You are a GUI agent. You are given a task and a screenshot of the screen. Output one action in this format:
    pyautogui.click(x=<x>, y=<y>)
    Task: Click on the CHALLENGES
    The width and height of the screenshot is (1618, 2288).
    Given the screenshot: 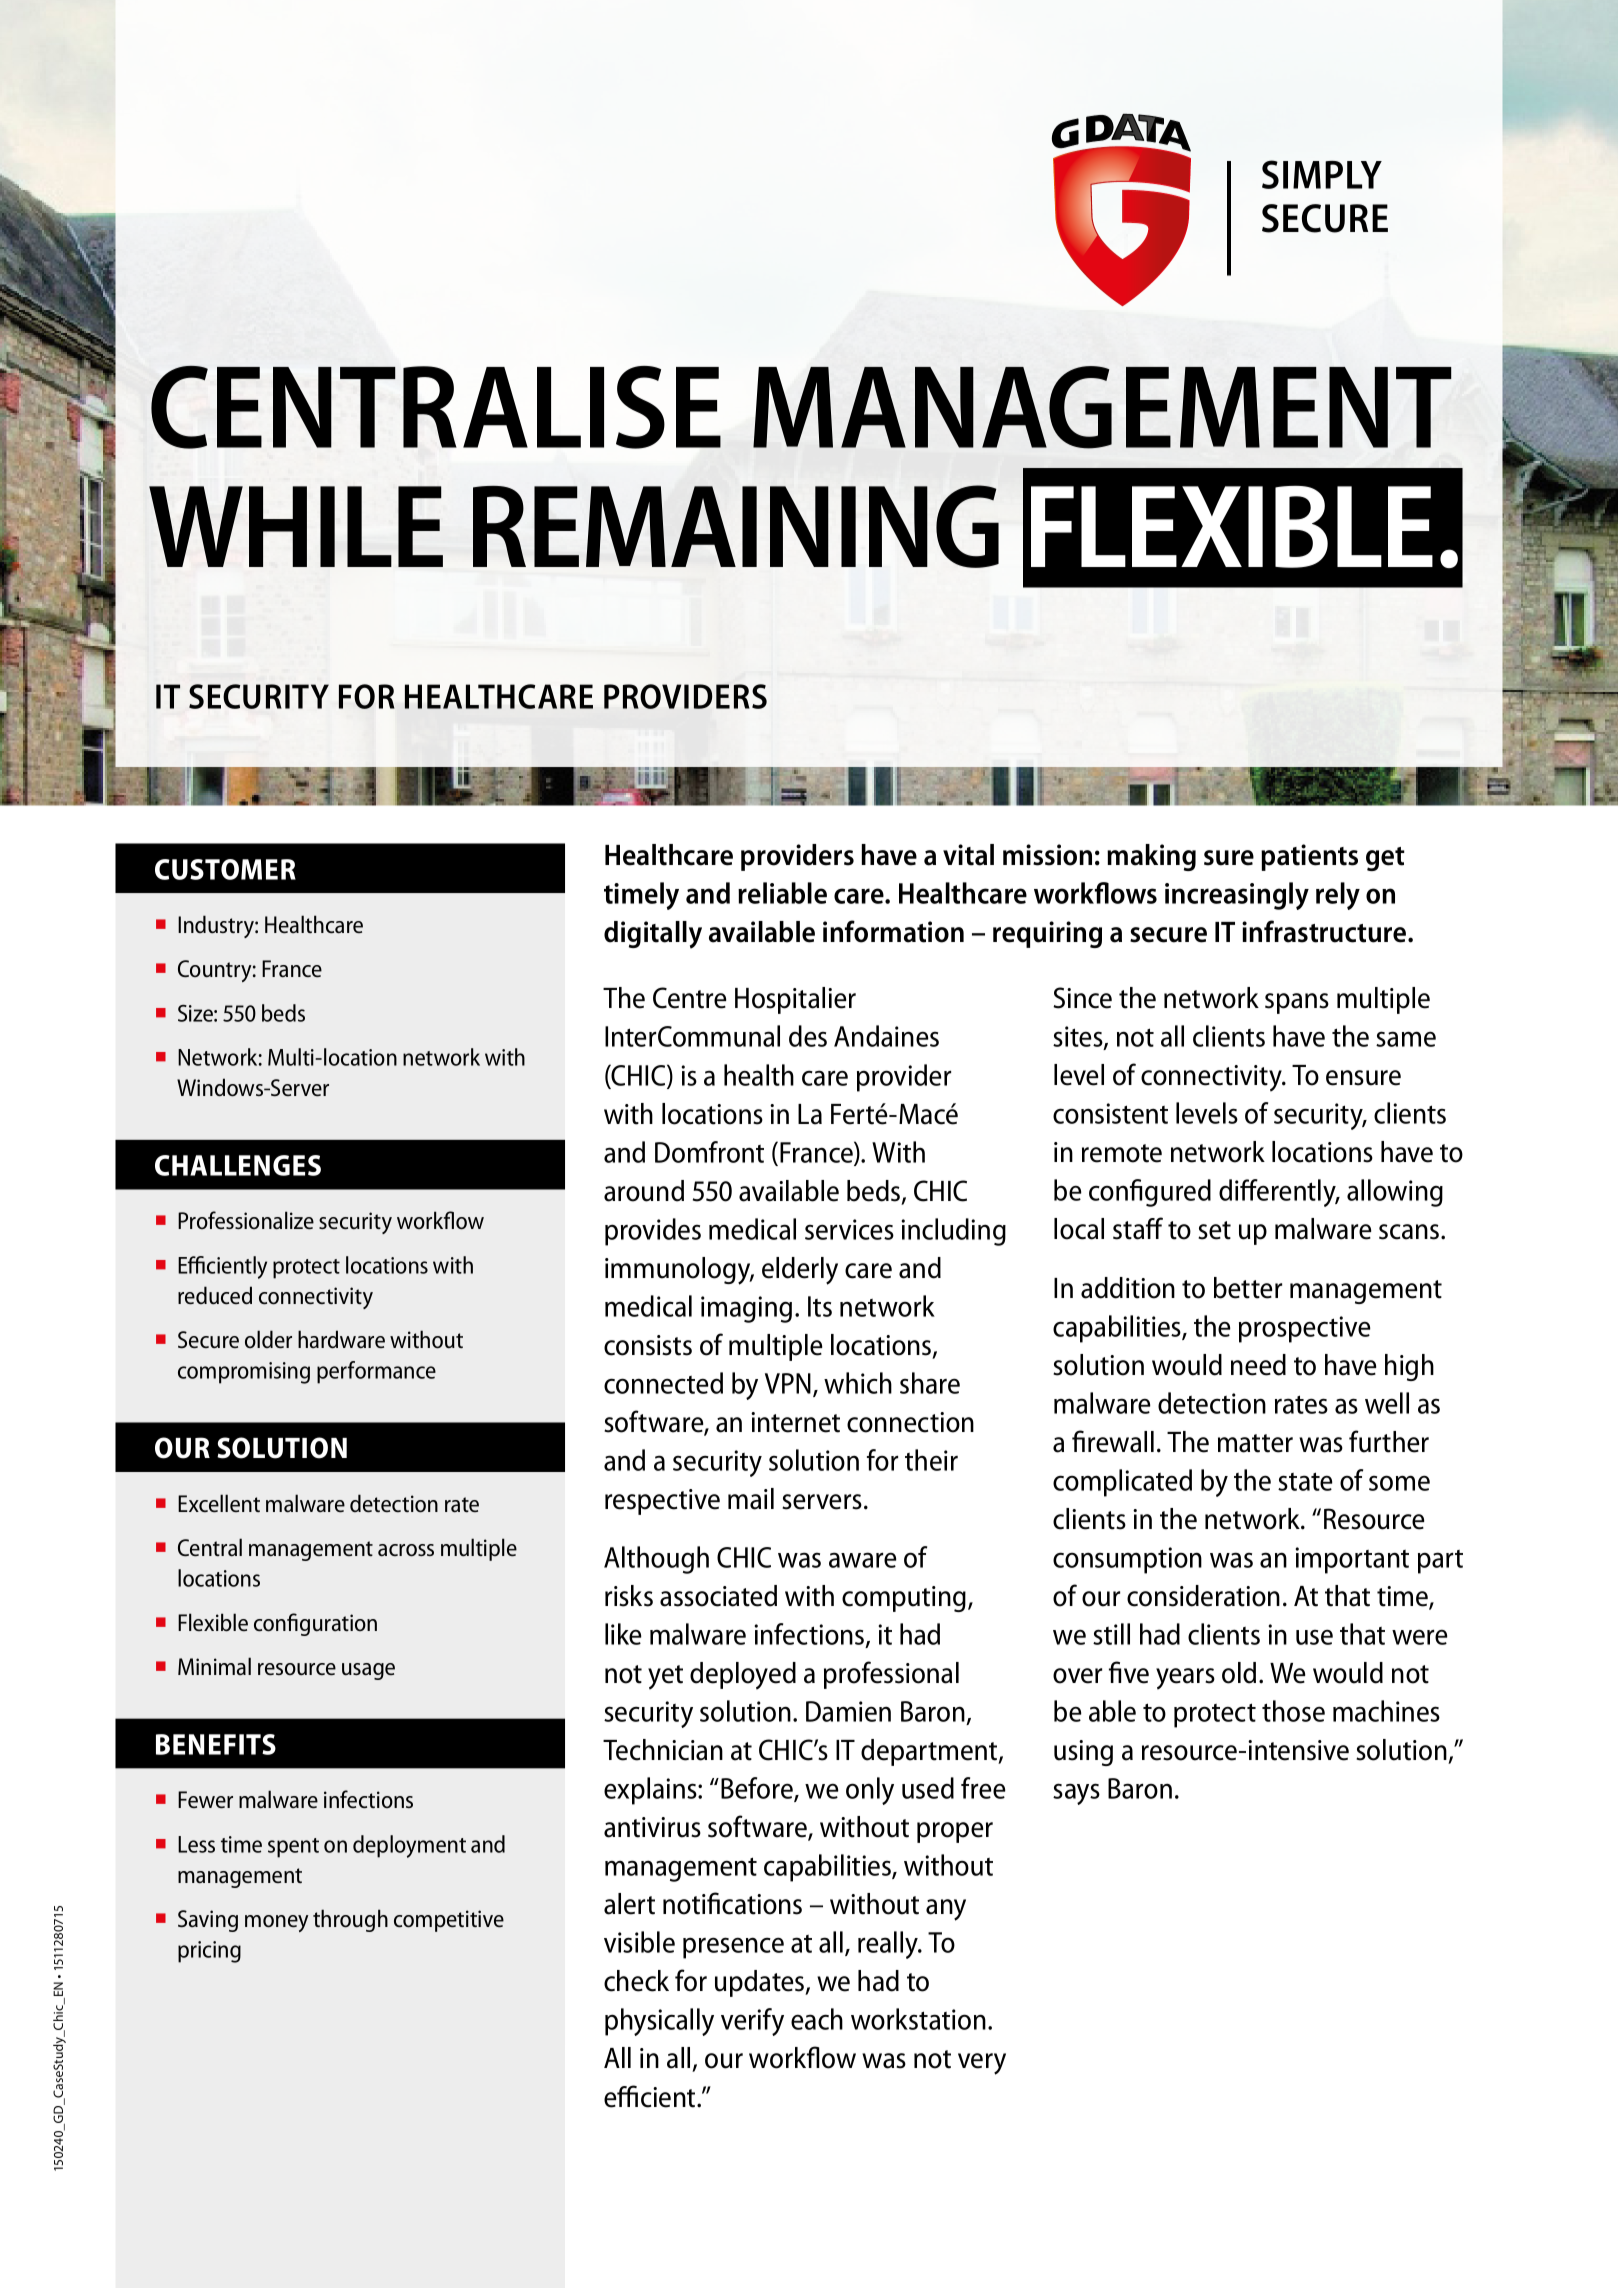 What is the action you would take?
    pyautogui.click(x=238, y=1165)
